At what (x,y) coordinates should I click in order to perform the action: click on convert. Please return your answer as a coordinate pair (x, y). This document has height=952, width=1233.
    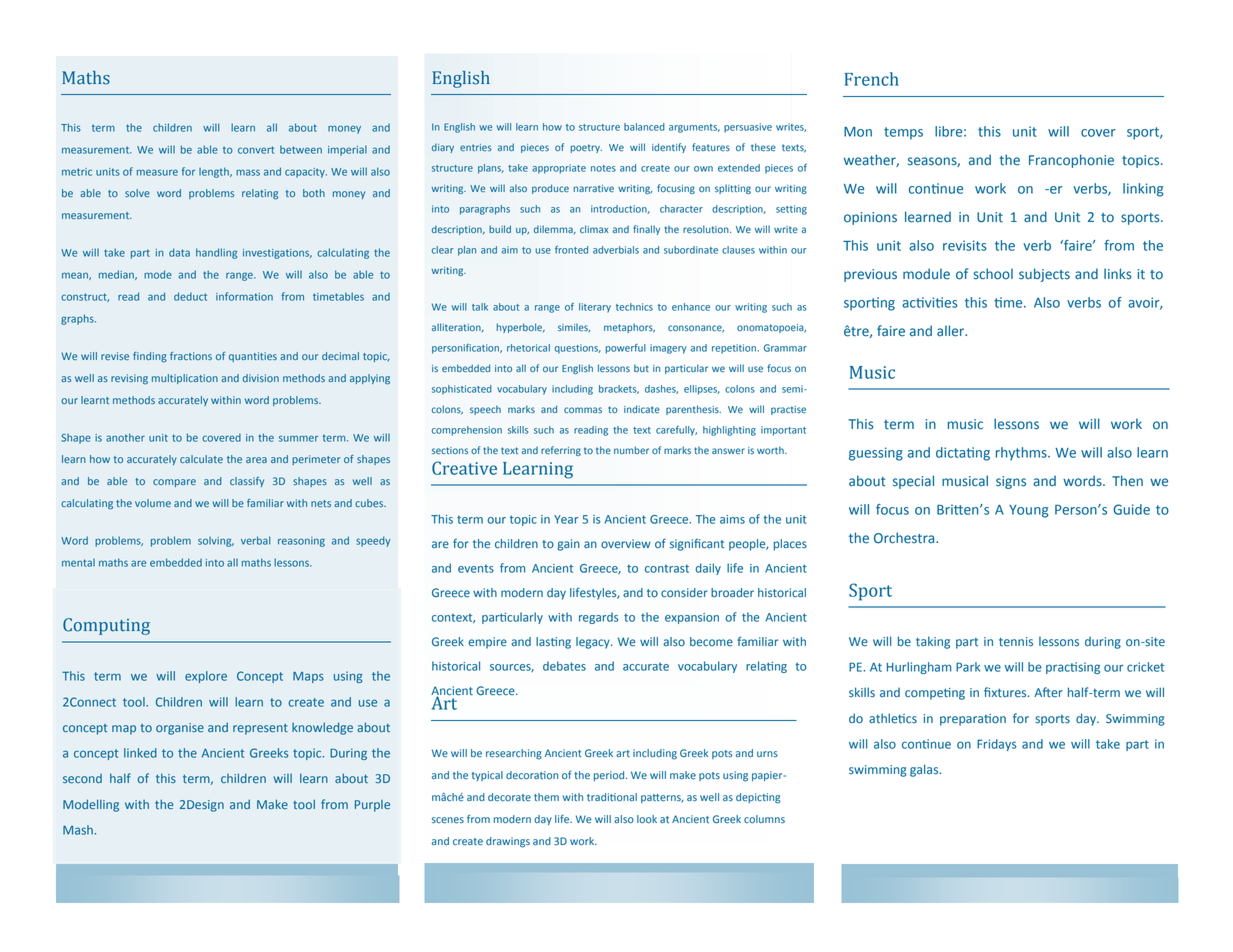
    Looking at the image, I should click on (256, 150).
